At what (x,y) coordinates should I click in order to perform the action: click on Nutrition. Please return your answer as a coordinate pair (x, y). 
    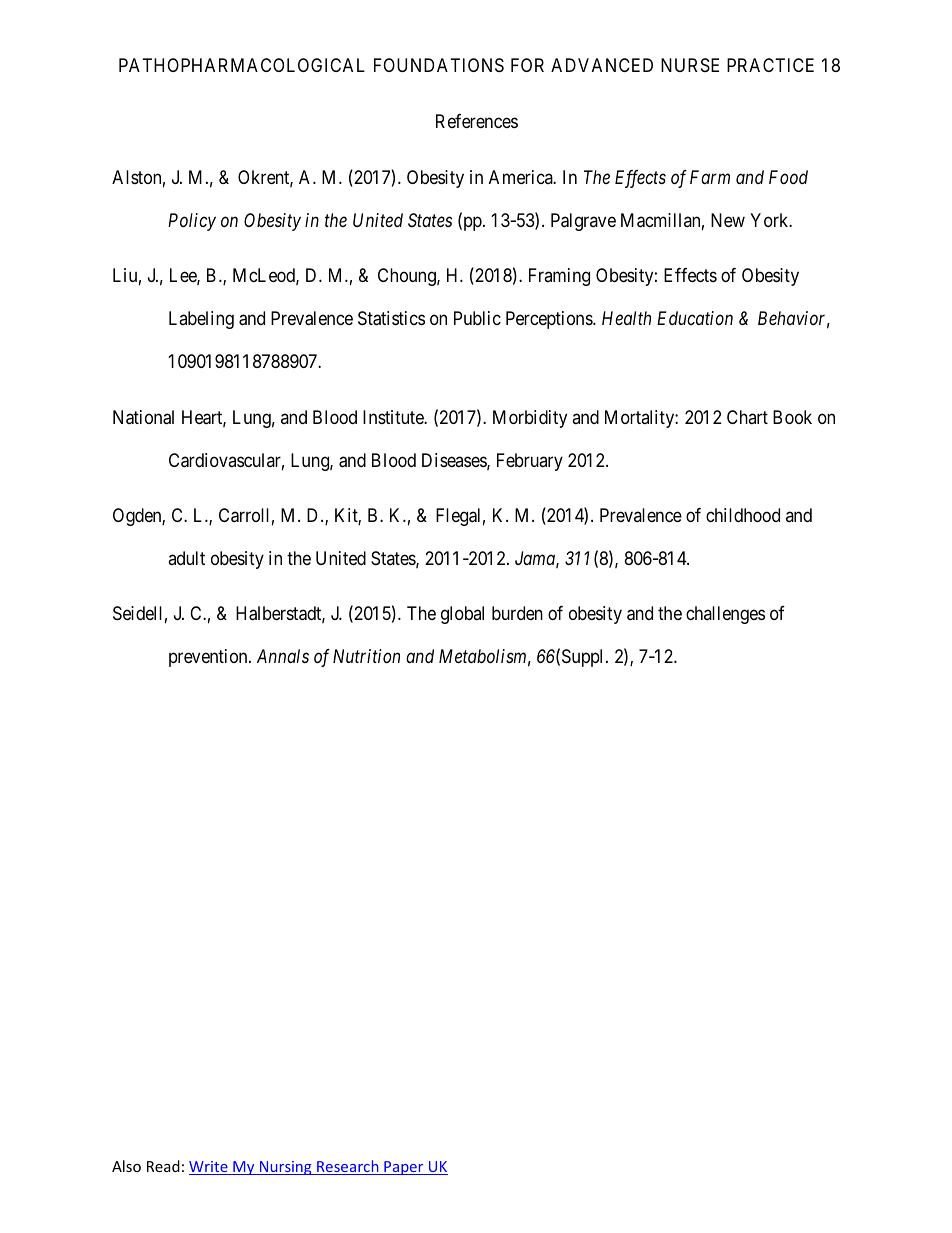
    Looking at the image, I should click on (366, 656).
